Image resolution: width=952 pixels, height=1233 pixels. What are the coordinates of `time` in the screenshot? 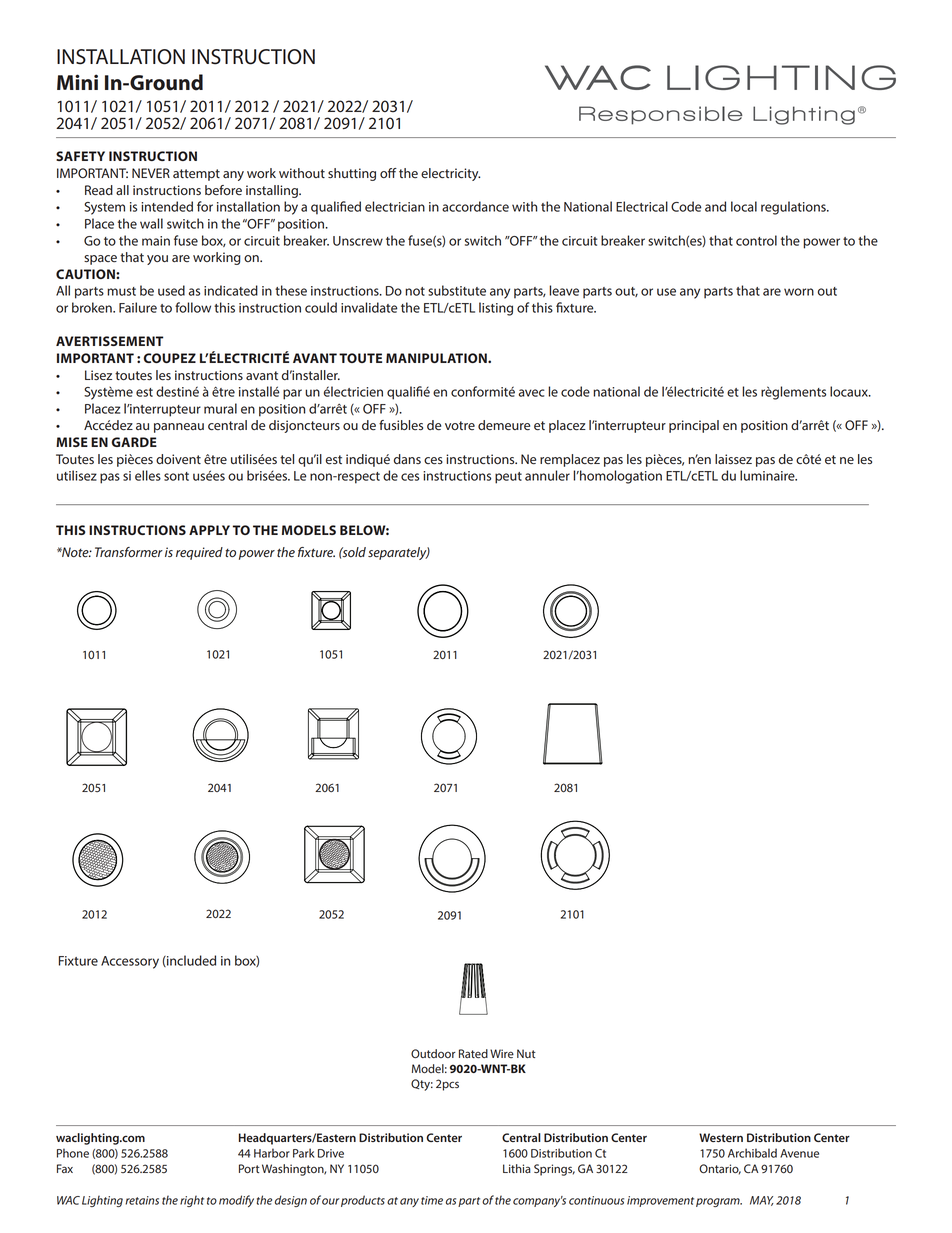 It's located at (432, 1200).
